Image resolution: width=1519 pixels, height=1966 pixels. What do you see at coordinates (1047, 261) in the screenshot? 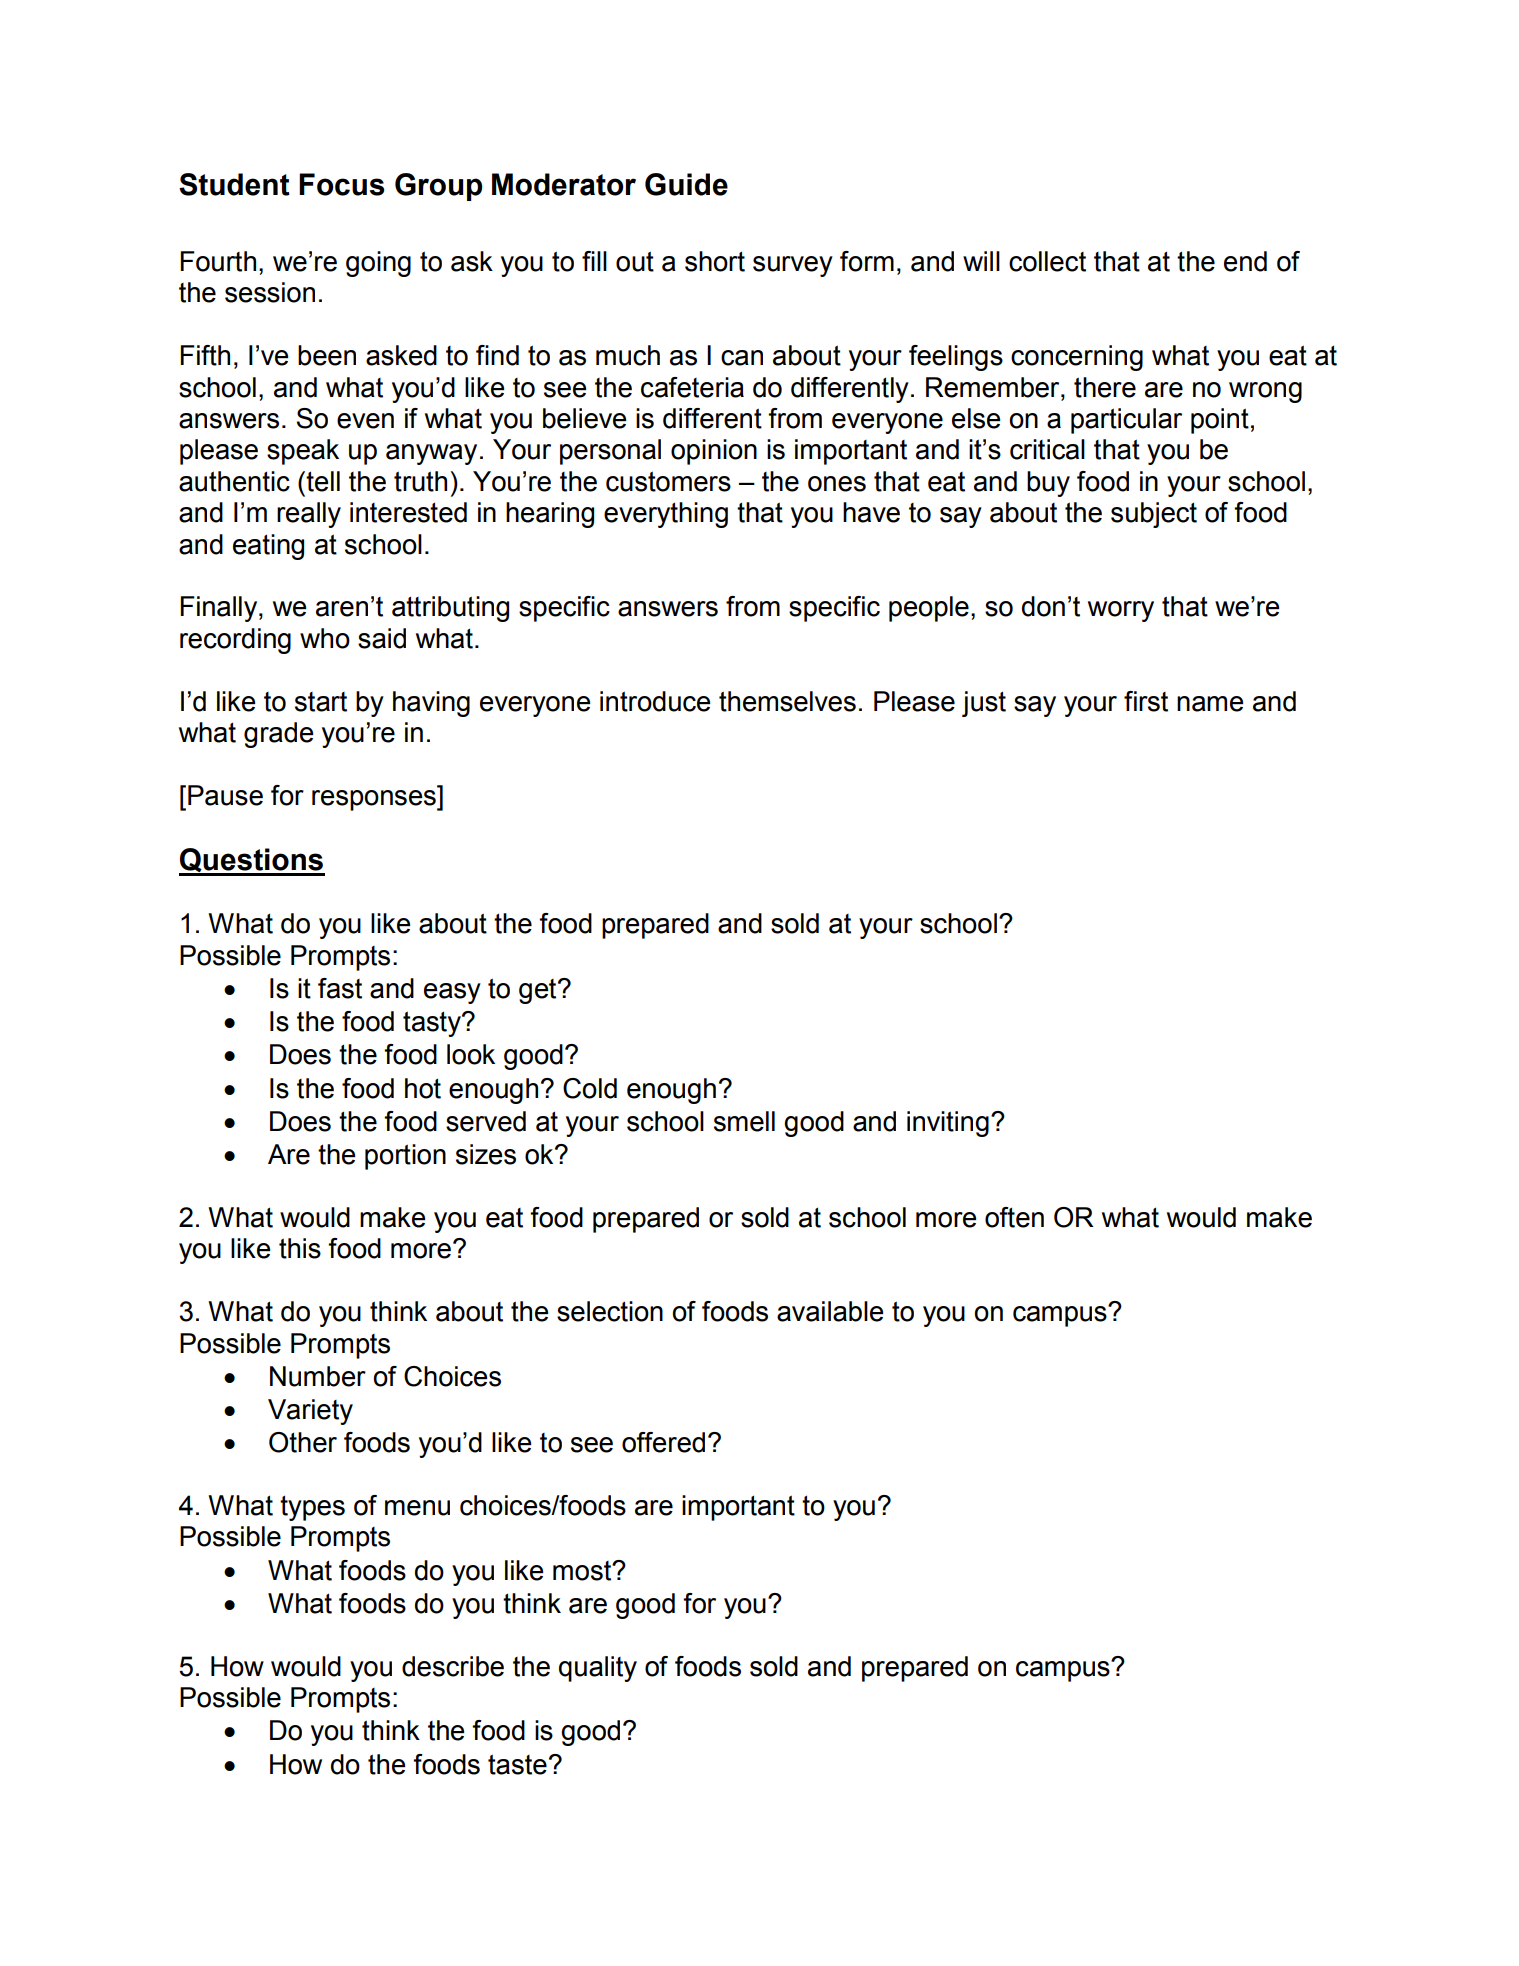
I see `collect` at bounding box center [1047, 261].
